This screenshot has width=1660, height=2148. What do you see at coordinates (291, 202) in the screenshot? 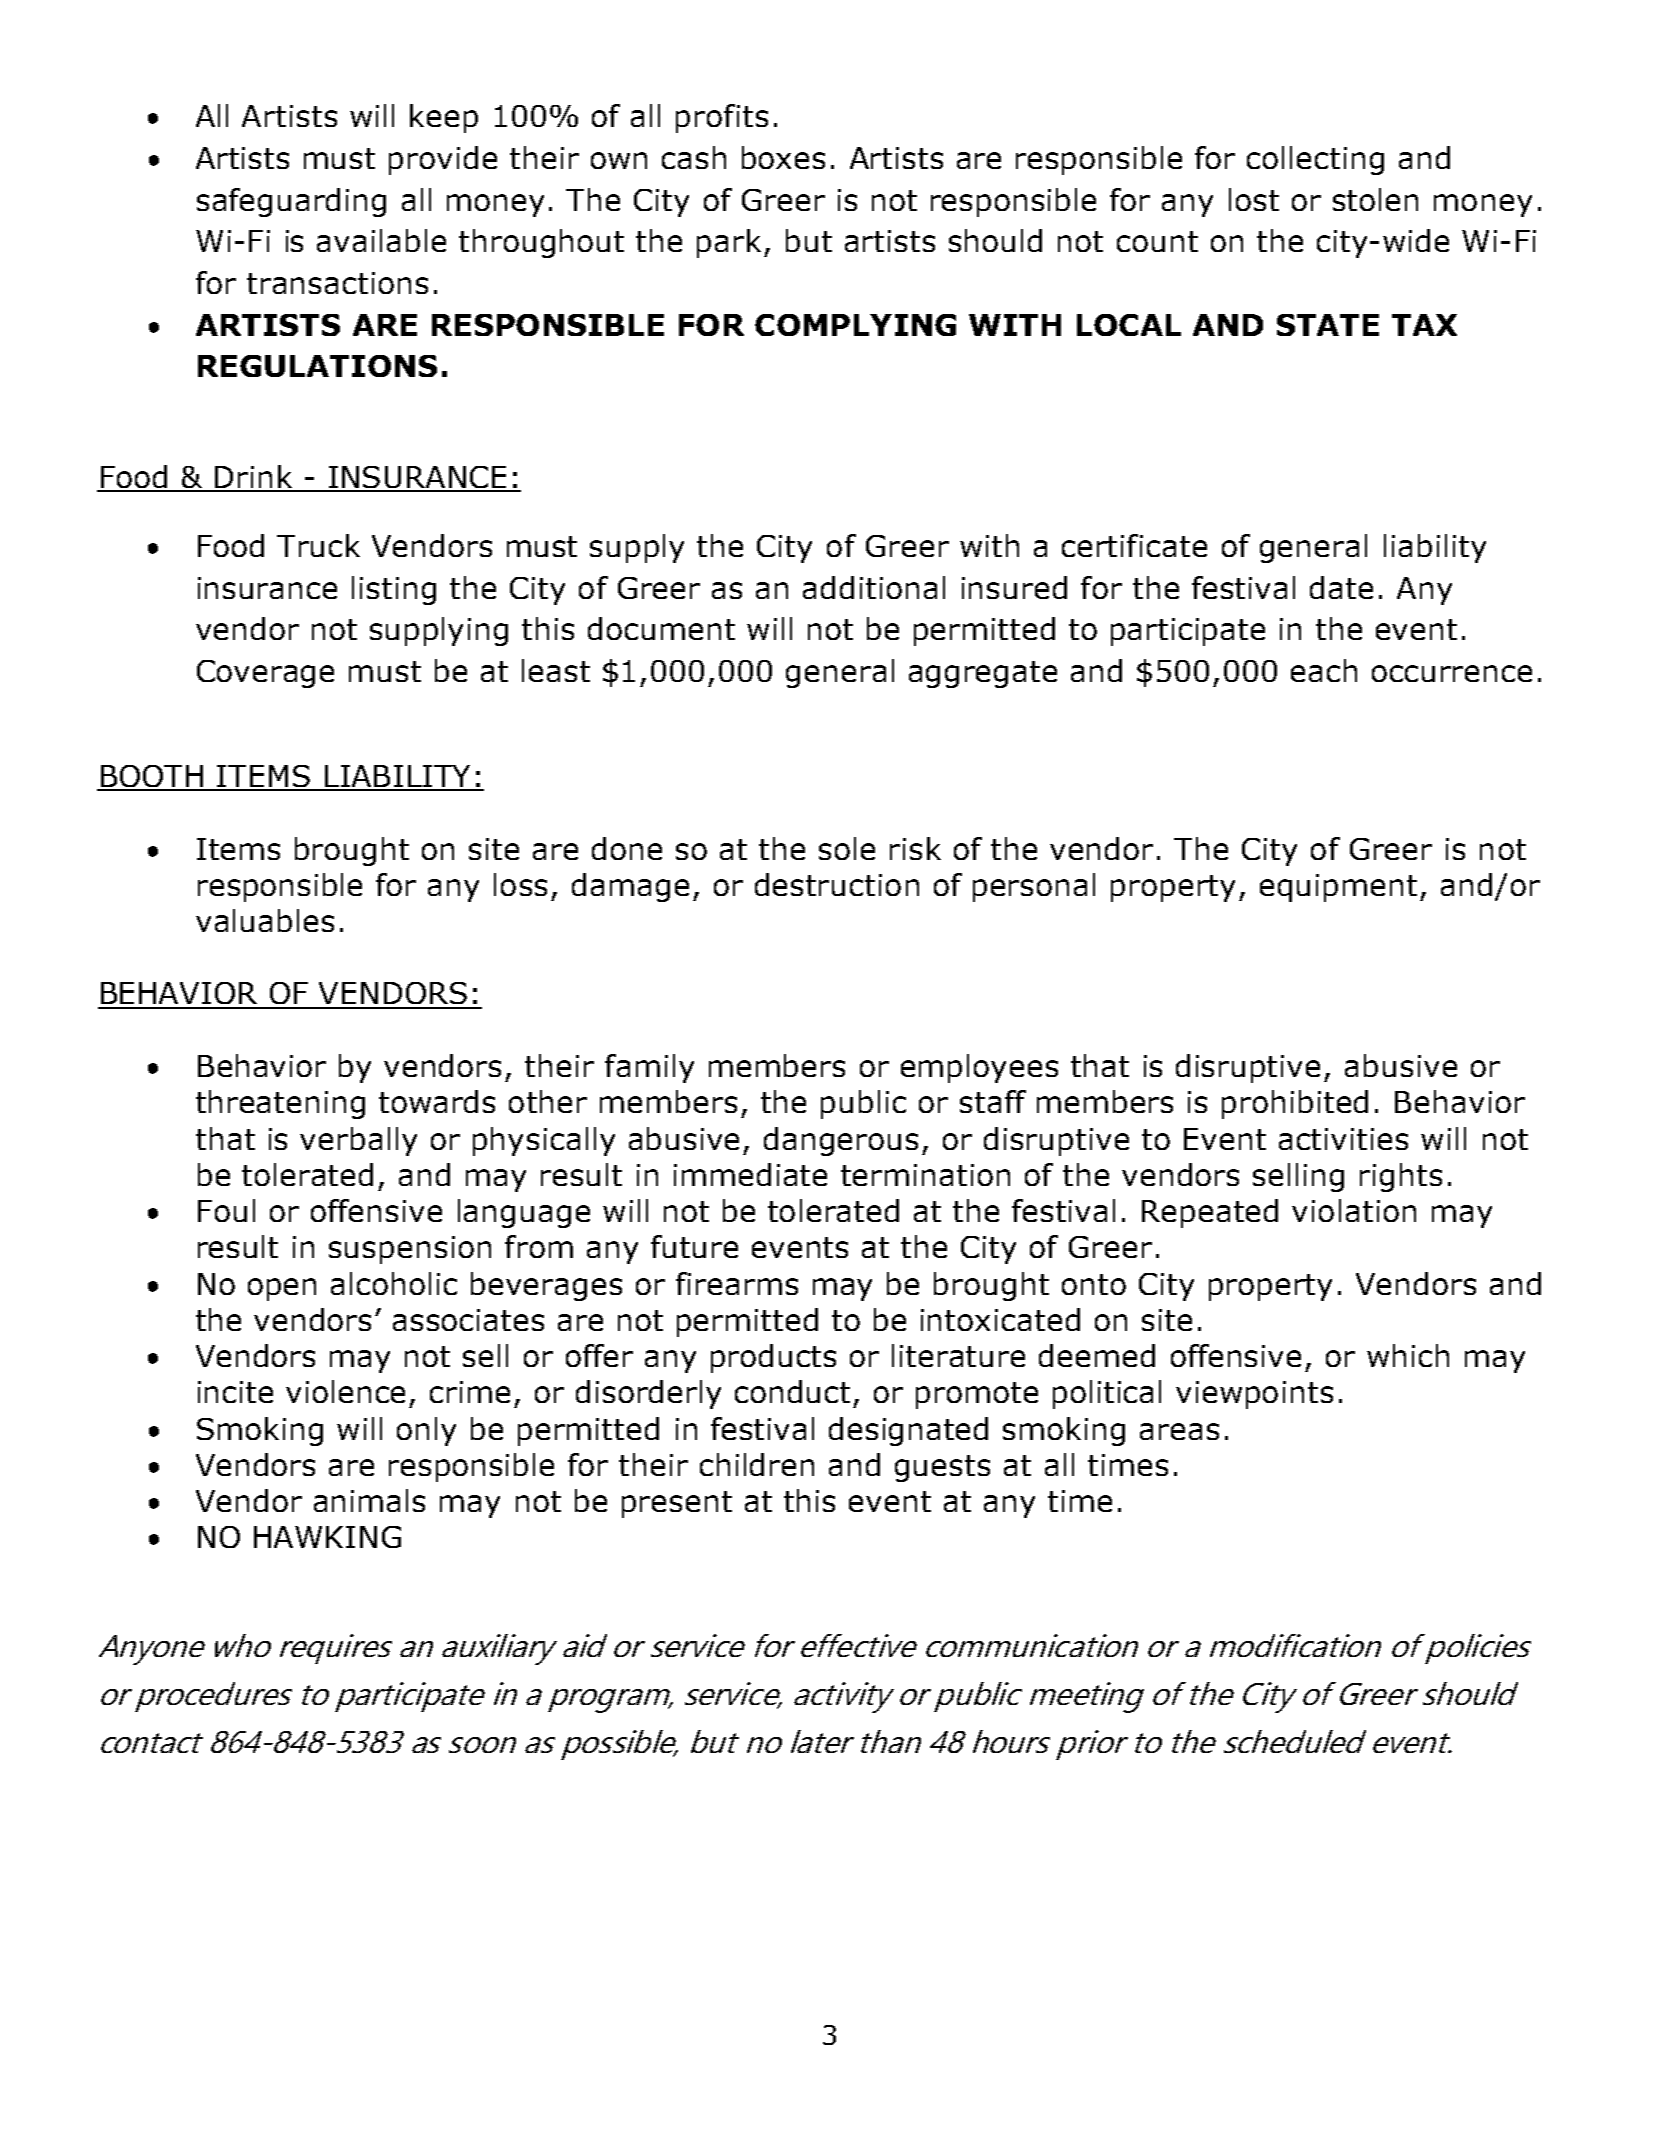
I see `safeguarding` at bounding box center [291, 202].
